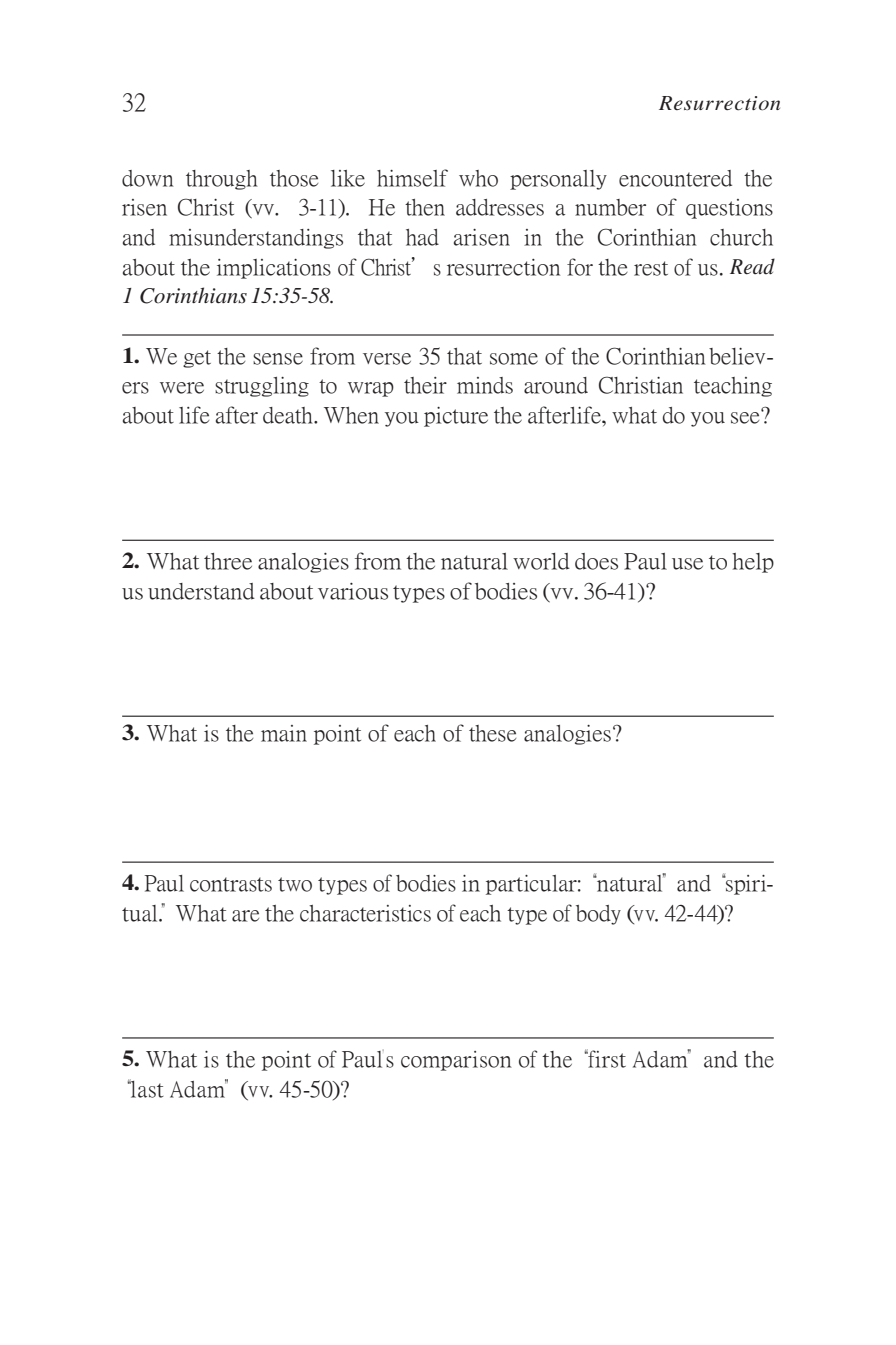 This screenshot has height=1345, width=896. Describe the element at coordinates (425, 207) in the screenshot. I see `then` at that location.
